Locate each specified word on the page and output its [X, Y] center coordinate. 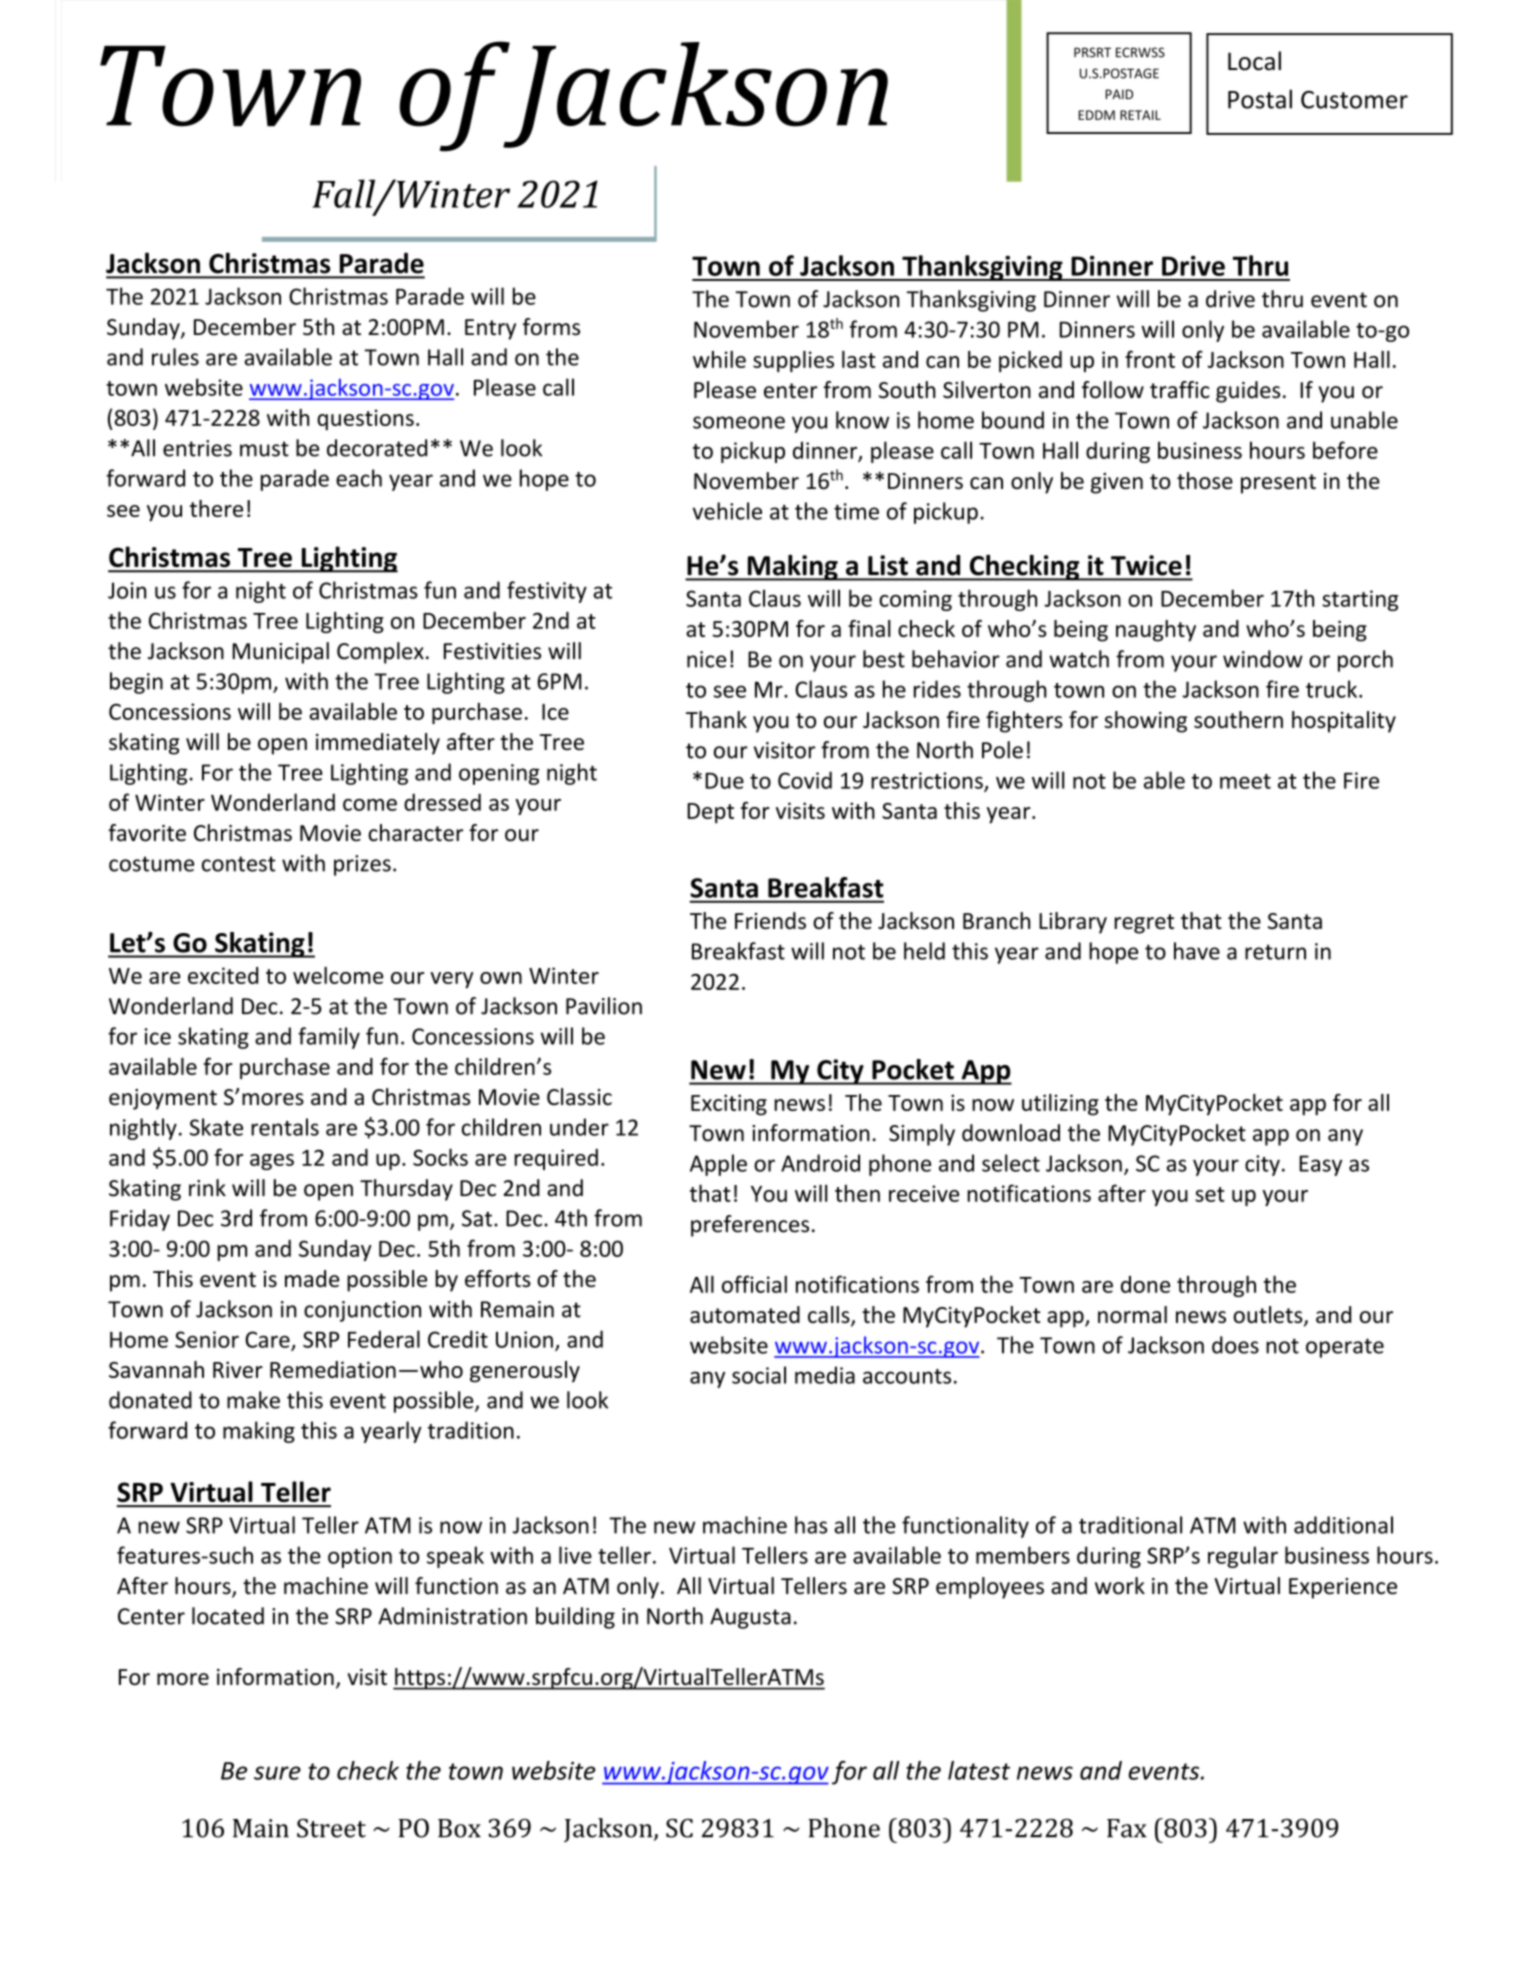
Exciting [729, 1105]
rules [175, 357]
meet [1245, 781]
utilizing [1060, 1105]
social [759, 1375]
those [1205, 480]
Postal [1260, 99]
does [1235, 1345]
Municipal [280, 653]
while [719, 359]
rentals [285, 1127]
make [253, 1400]
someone [739, 422]
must [264, 449]
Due [724, 781]
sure [277, 1773]
